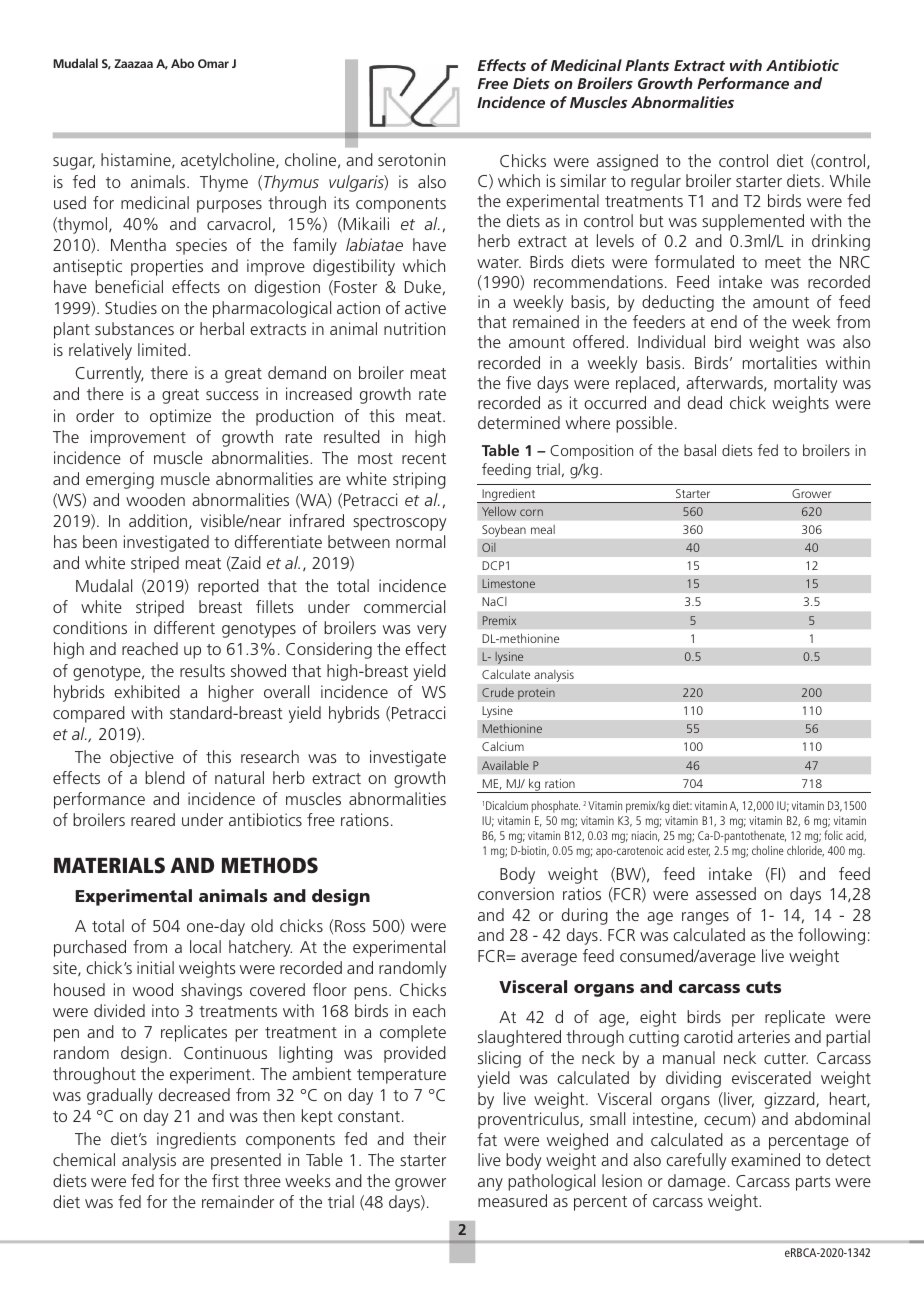 This screenshot has width=924, height=1308. What do you see at coordinates (431, 631) in the screenshot?
I see `very` at bounding box center [431, 631].
